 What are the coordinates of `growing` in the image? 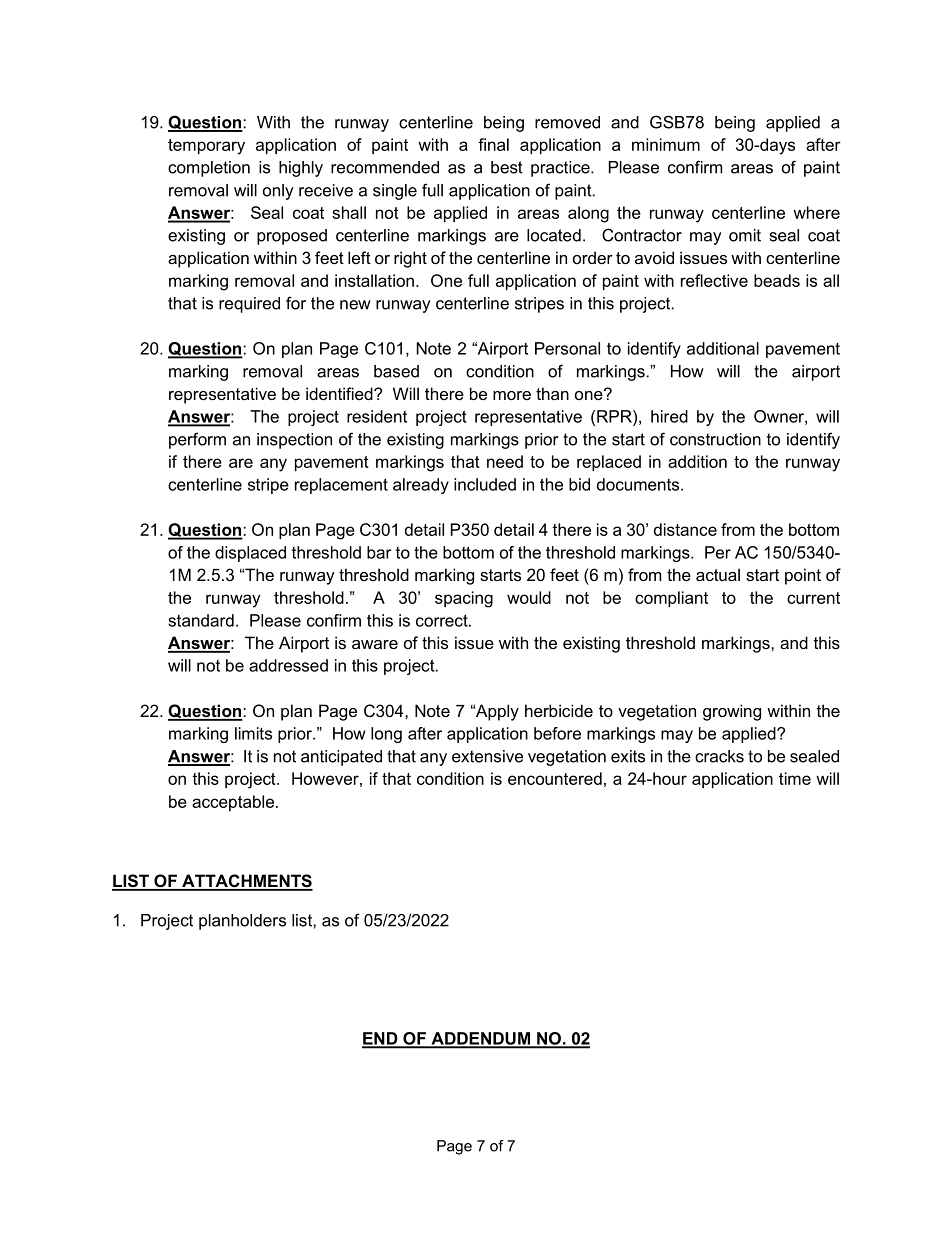 It's located at (732, 712).
